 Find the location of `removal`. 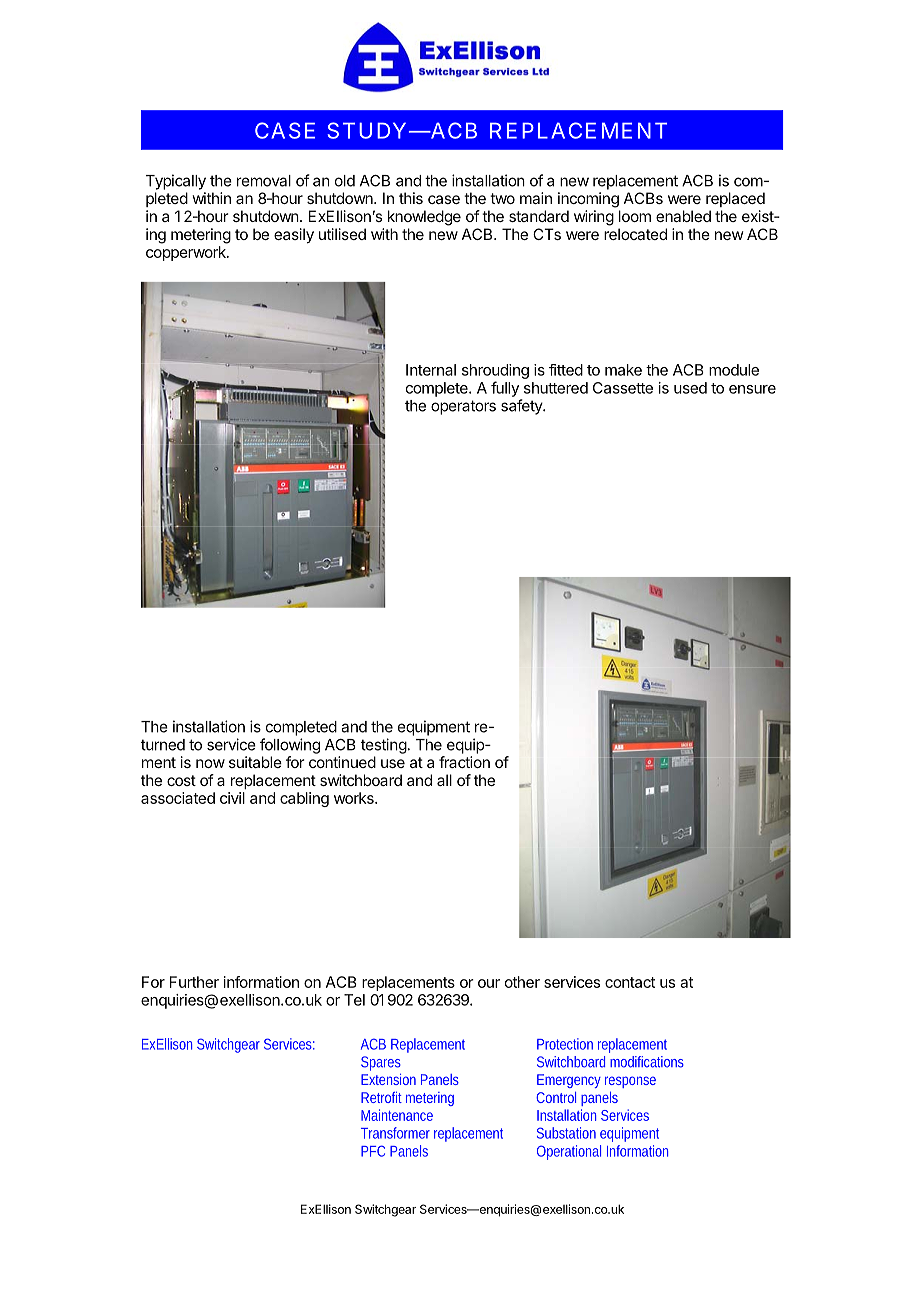

removal is located at coordinates (264, 181).
